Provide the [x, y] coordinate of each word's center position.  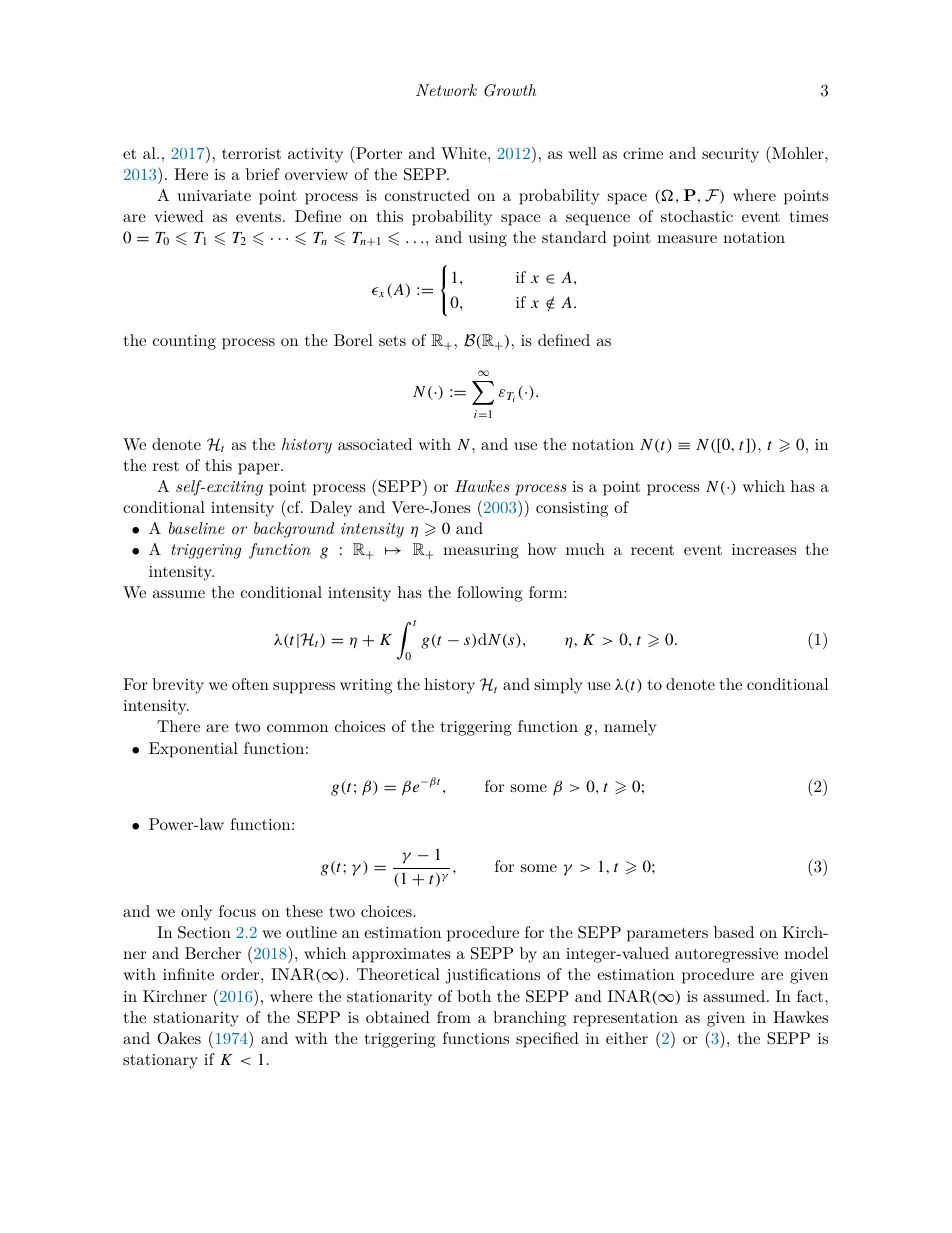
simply [559, 686]
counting [184, 342]
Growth [510, 90]
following [490, 594]
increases [764, 549]
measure [687, 239]
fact [811, 996]
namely [630, 728]
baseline [197, 528]
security [730, 155]
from [454, 1017]
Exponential [193, 750]
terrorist [251, 153]
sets [392, 340]
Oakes [179, 1038]
